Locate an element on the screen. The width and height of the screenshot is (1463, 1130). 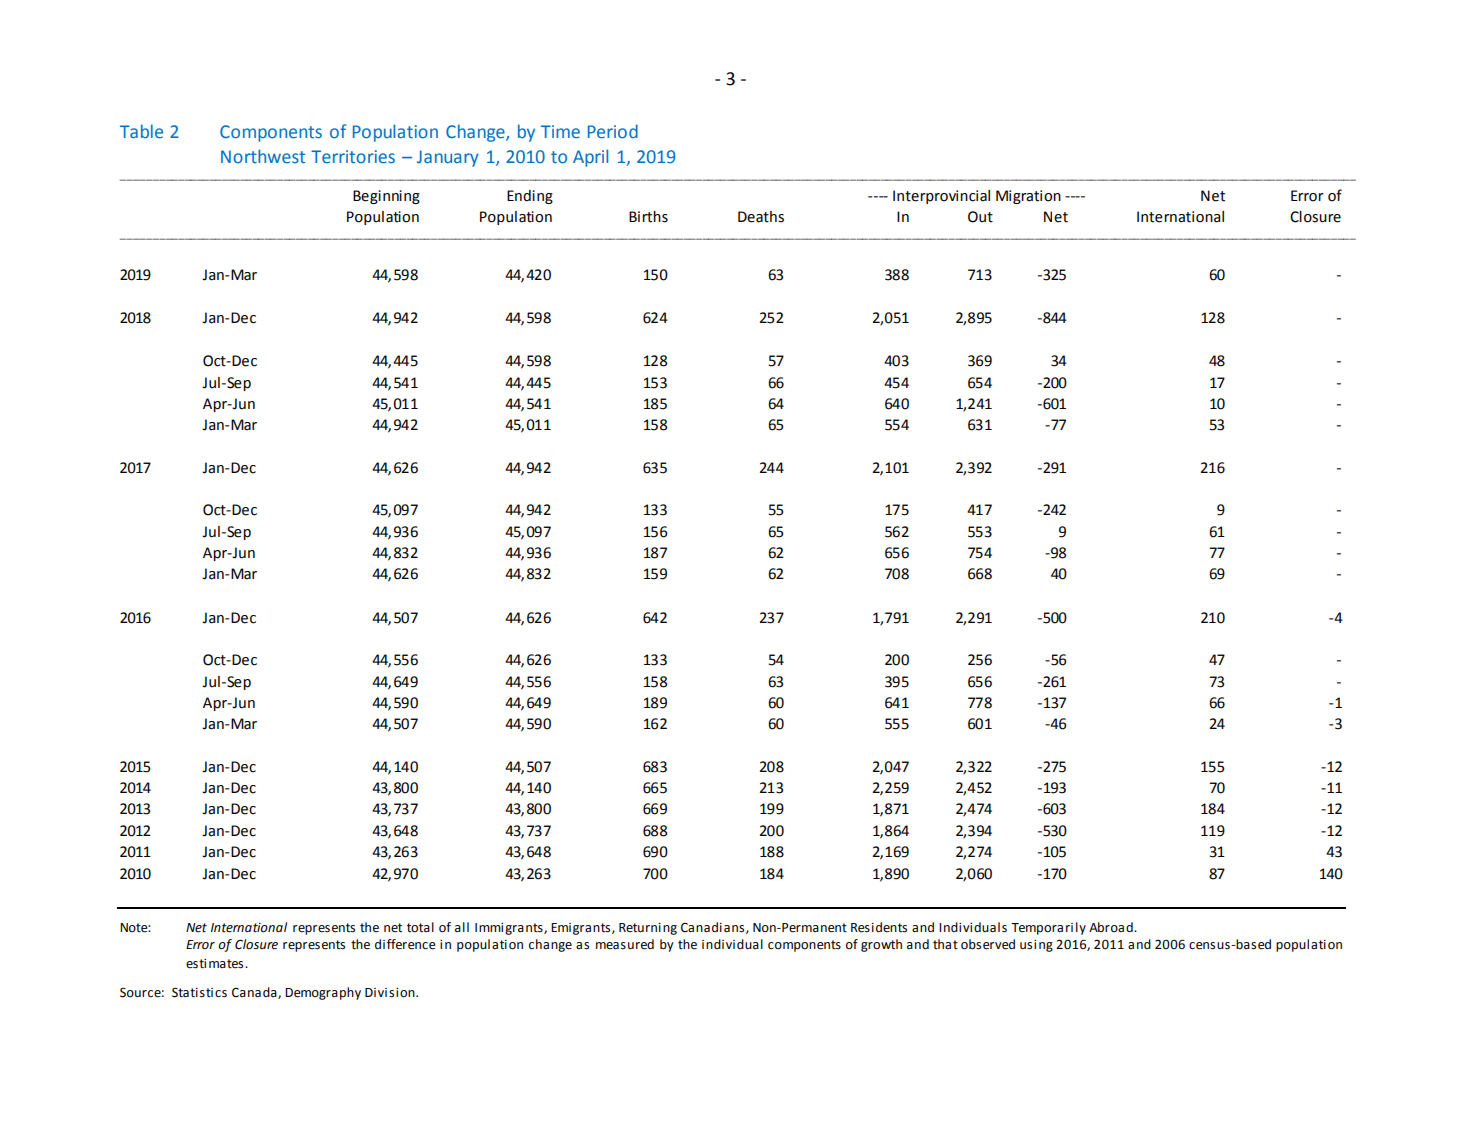
Out is located at coordinates (980, 217).
